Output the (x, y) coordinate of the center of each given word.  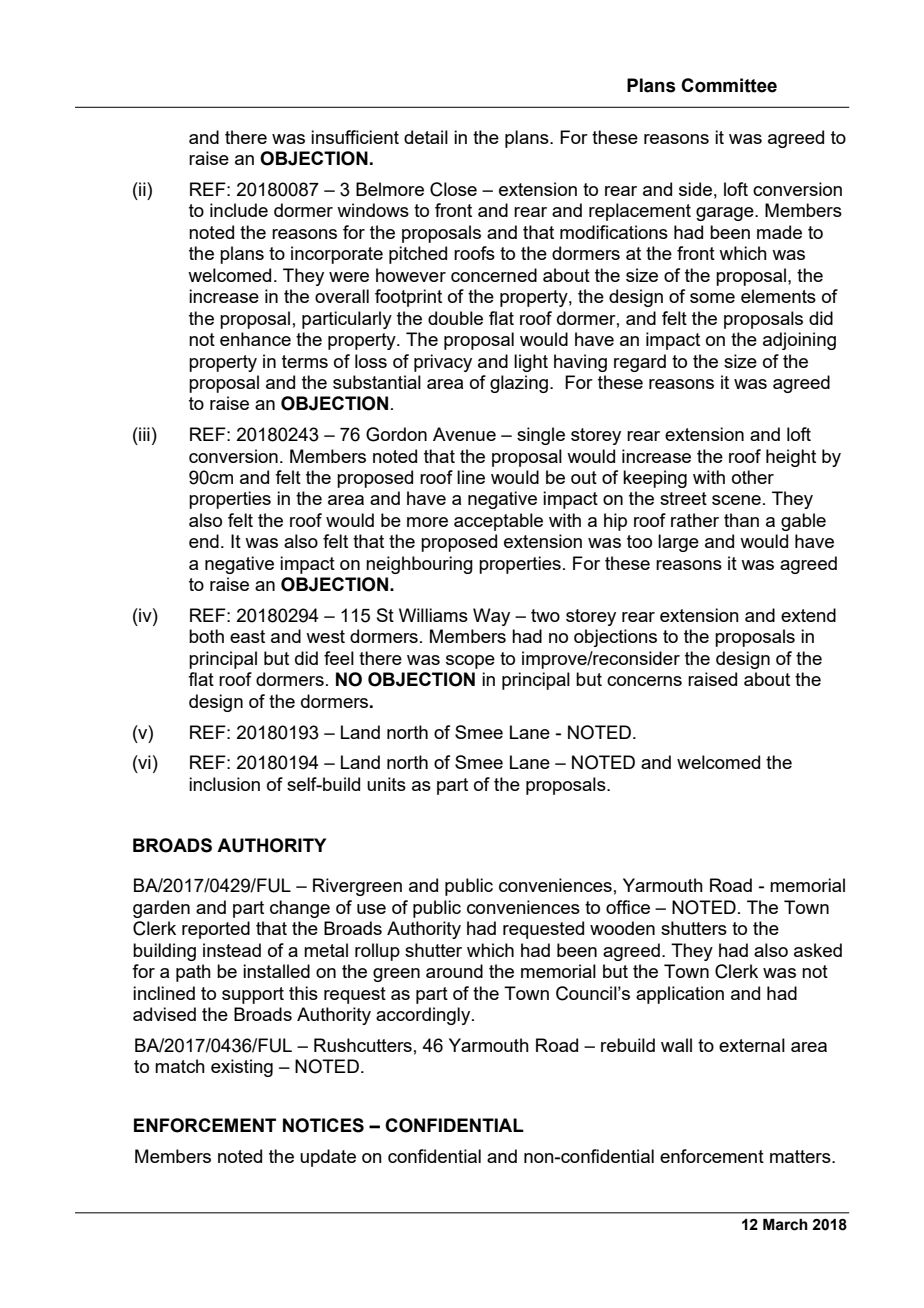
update (328, 1158)
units (386, 784)
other (753, 477)
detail (426, 137)
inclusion (224, 784)
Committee (729, 85)
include (239, 210)
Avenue (464, 434)
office (628, 907)
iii (143, 434)
